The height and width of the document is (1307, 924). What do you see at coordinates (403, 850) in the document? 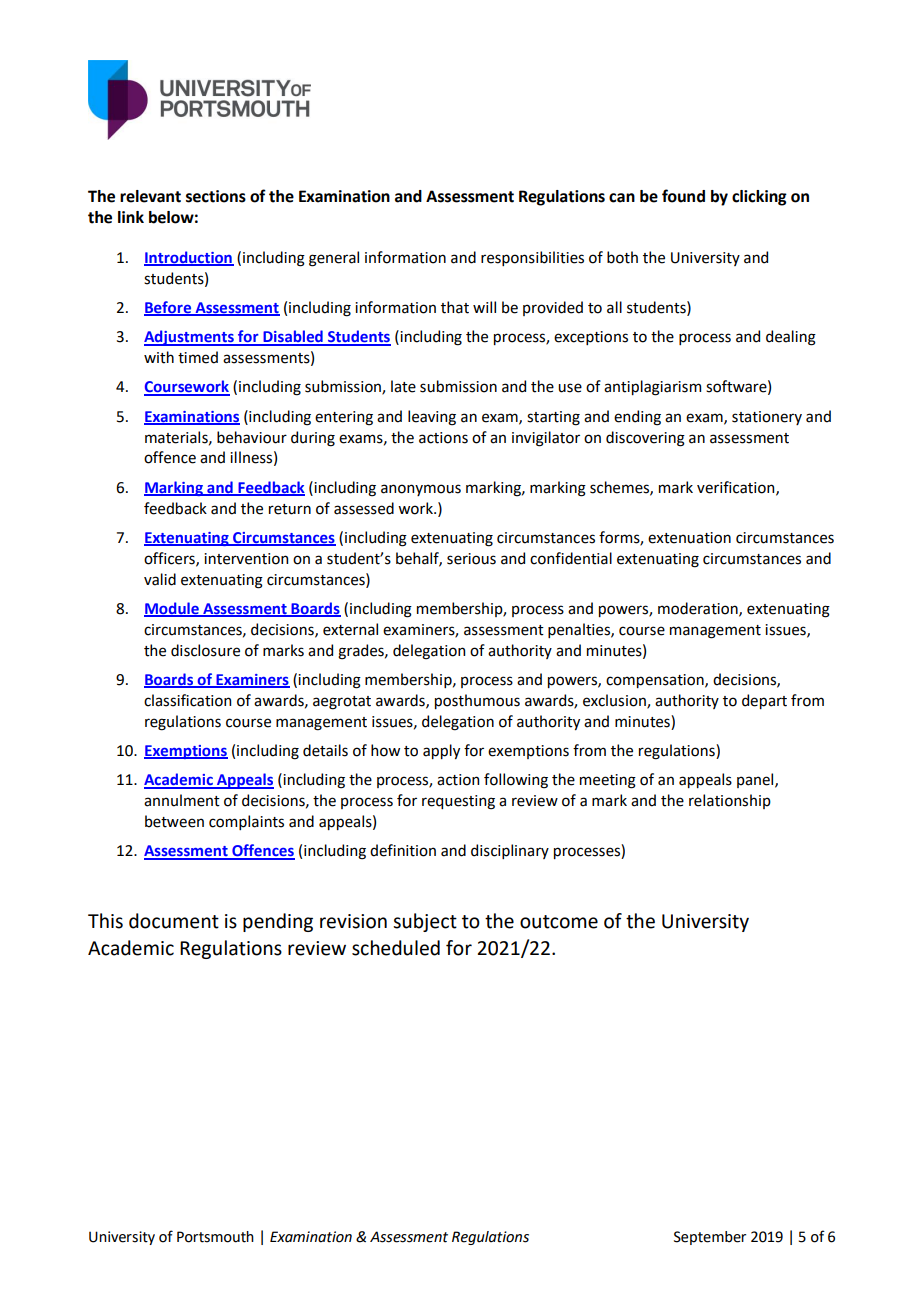
I see `definition` at bounding box center [403, 850].
